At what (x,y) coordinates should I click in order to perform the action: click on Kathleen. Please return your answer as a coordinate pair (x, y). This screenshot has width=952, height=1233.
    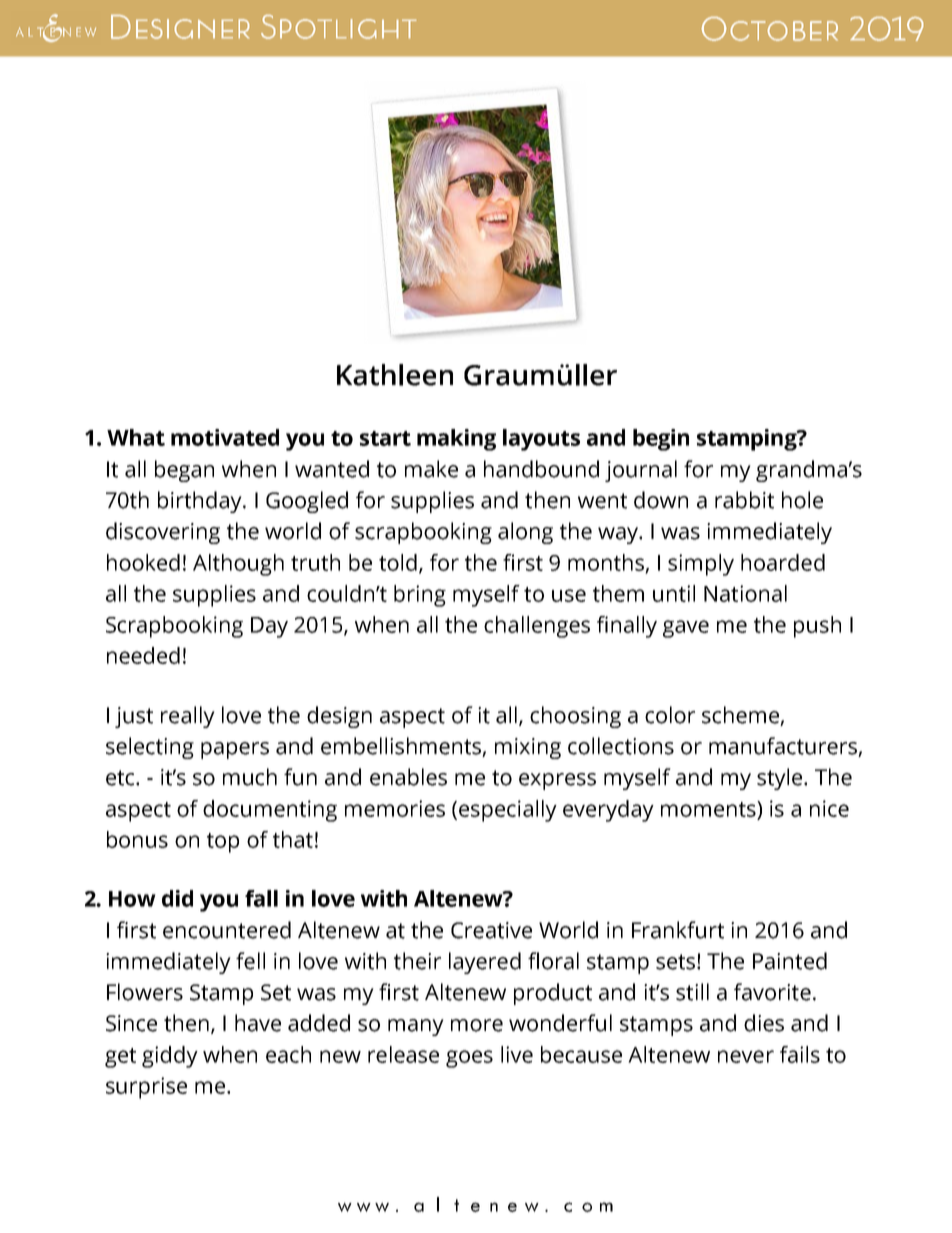
    Looking at the image, I should click on (395, 375).
